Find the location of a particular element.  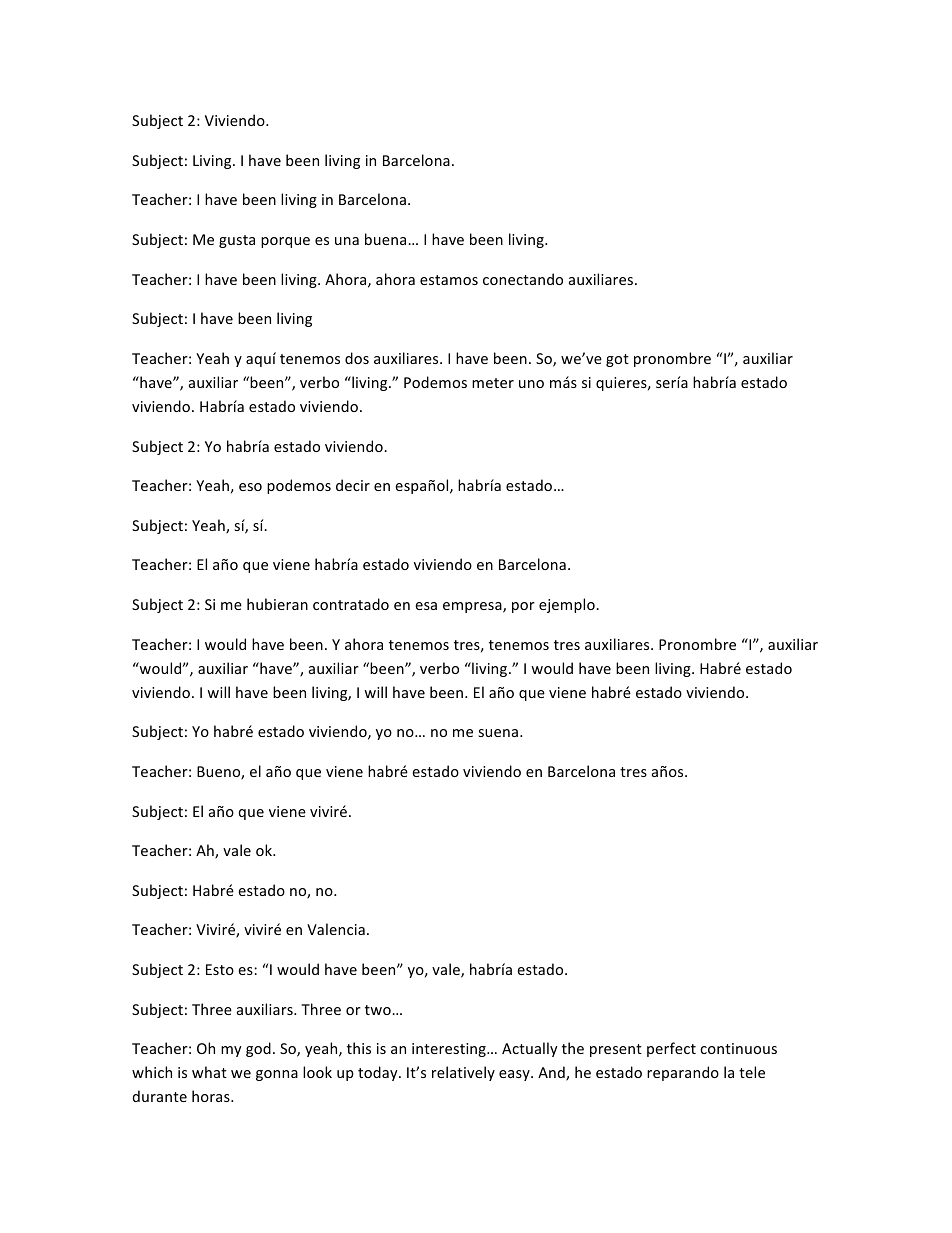

eso is located at coordinates (250, 487).
